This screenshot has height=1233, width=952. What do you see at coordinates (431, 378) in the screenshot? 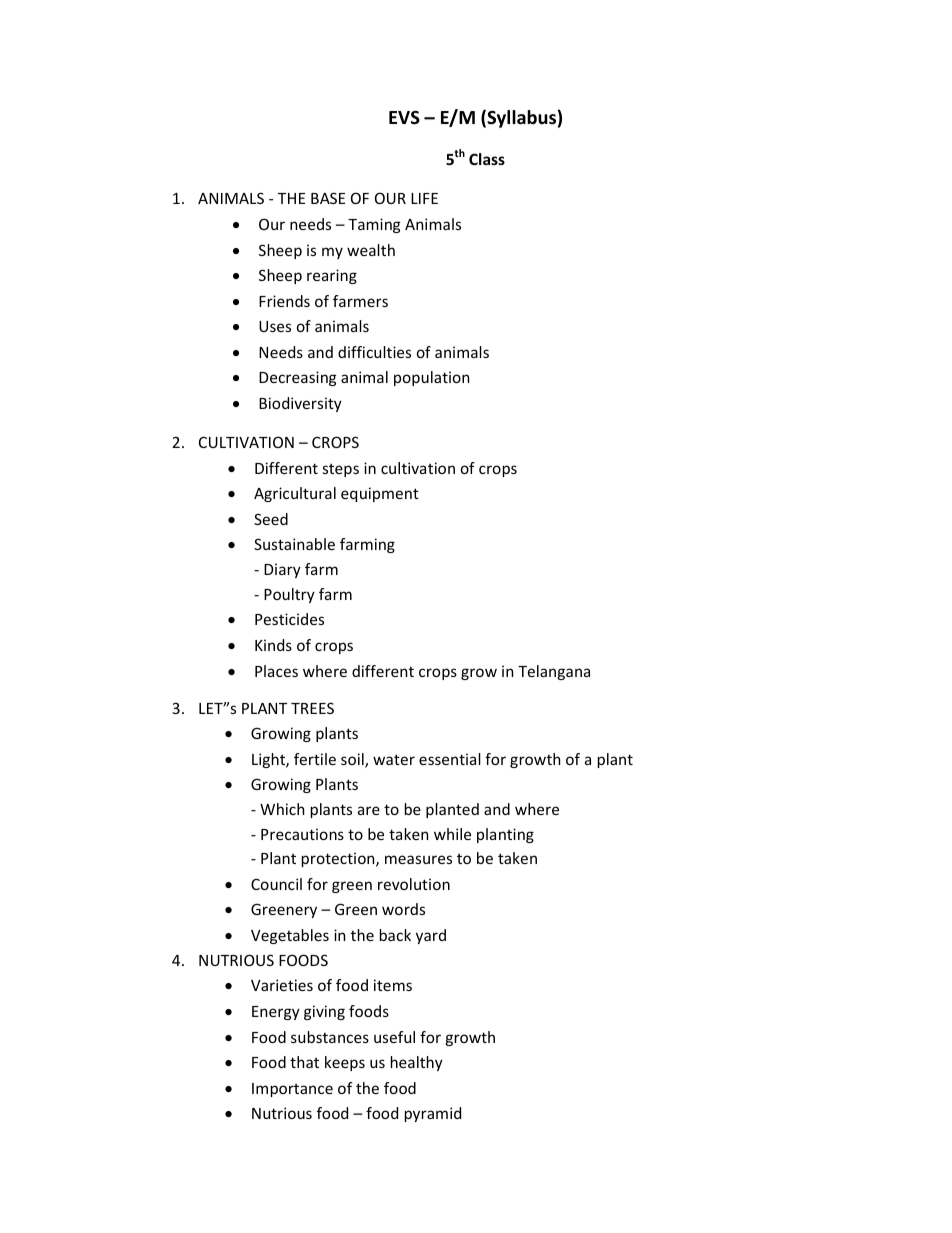
I see `population` at bounding box center [431, 378].
